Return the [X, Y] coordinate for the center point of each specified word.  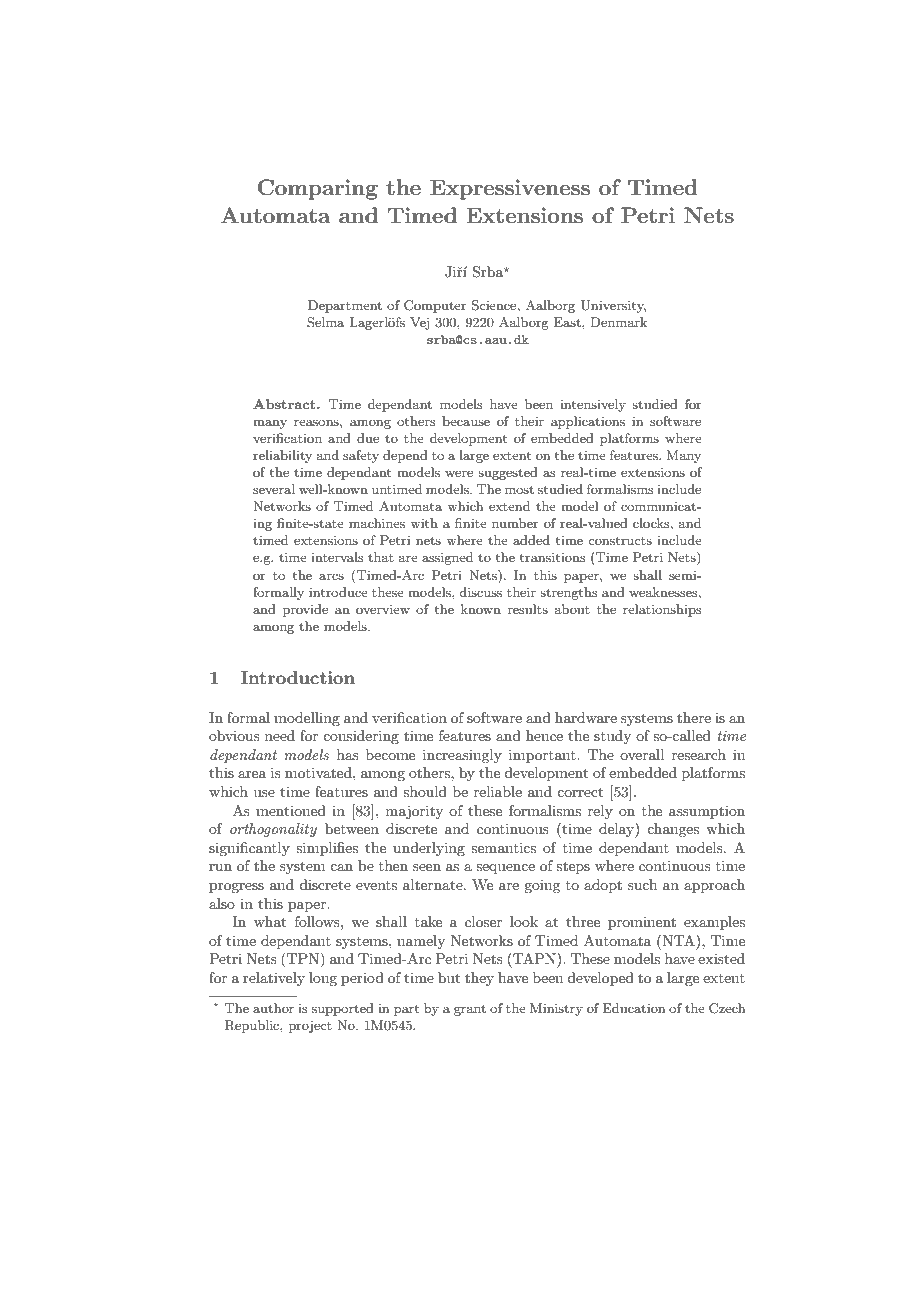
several [274, 489]
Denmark [618, 322]
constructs [620, 540]
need [280, 735]
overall [642, 754]
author [273, 1008]
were [459, 473]
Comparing [318, 189]
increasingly [462, 756]
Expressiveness [510, 189]
